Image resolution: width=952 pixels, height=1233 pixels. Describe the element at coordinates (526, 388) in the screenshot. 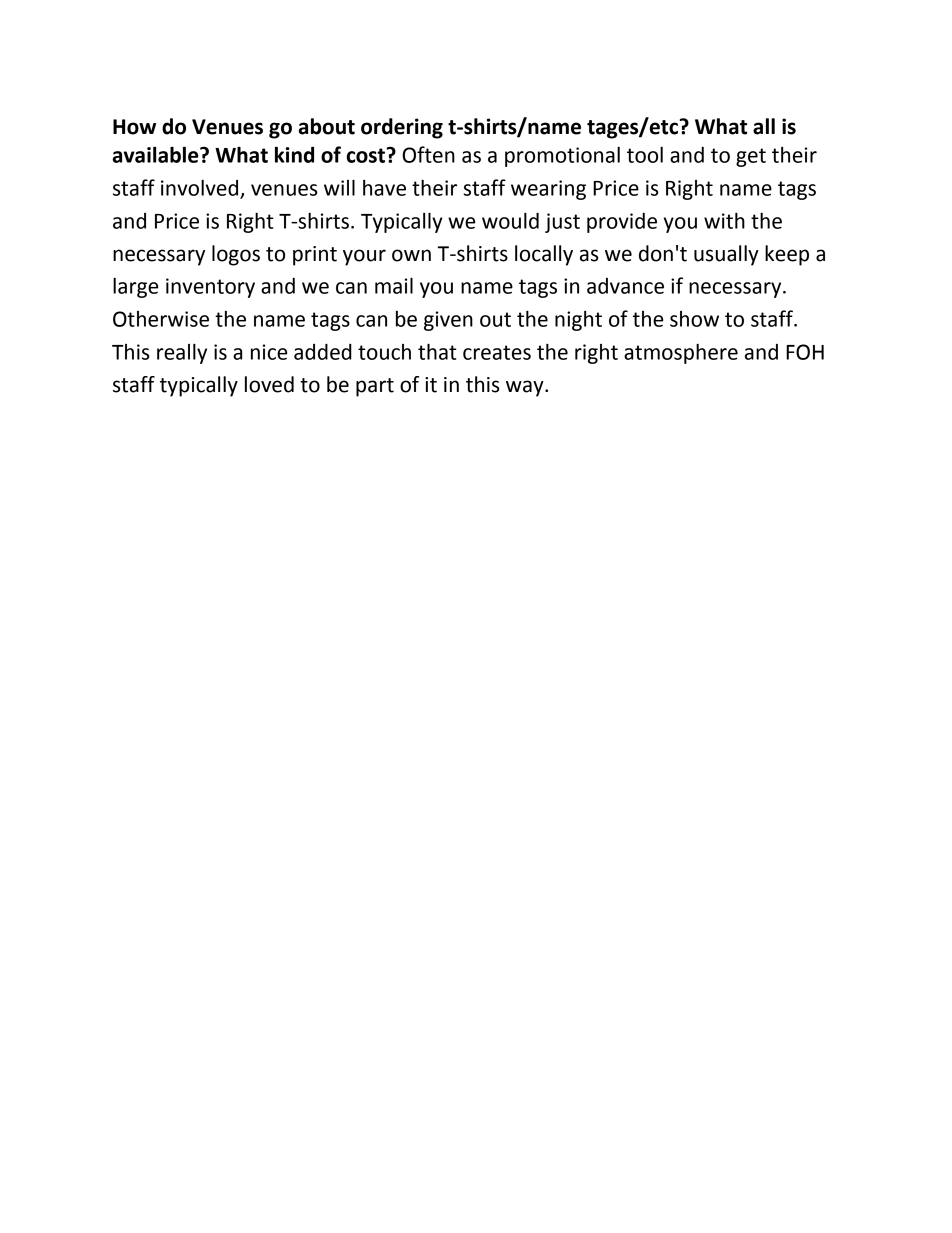

I see `way` at that location.
